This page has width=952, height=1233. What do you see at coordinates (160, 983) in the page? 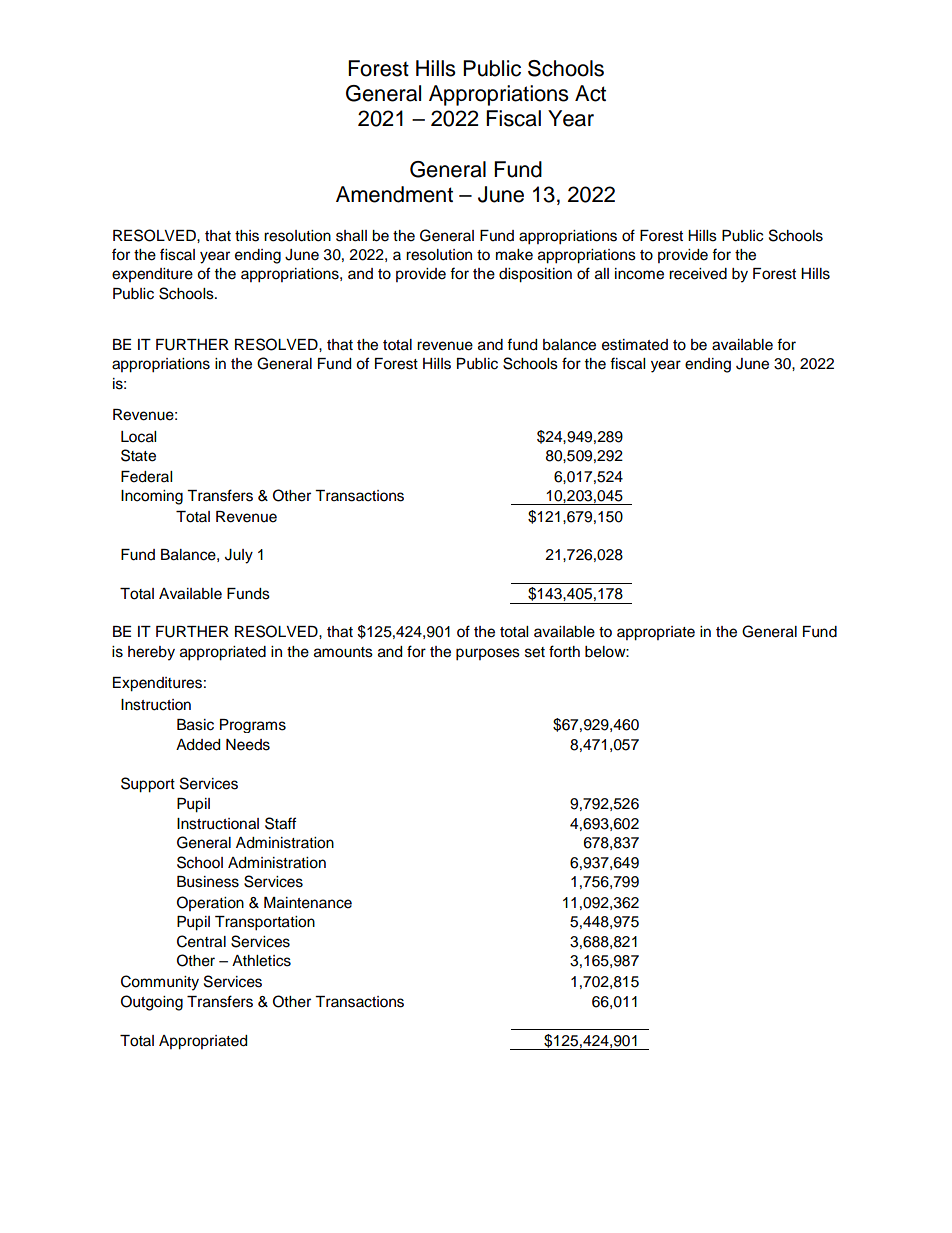
I see `Community` at bounding box center [160, 983].
